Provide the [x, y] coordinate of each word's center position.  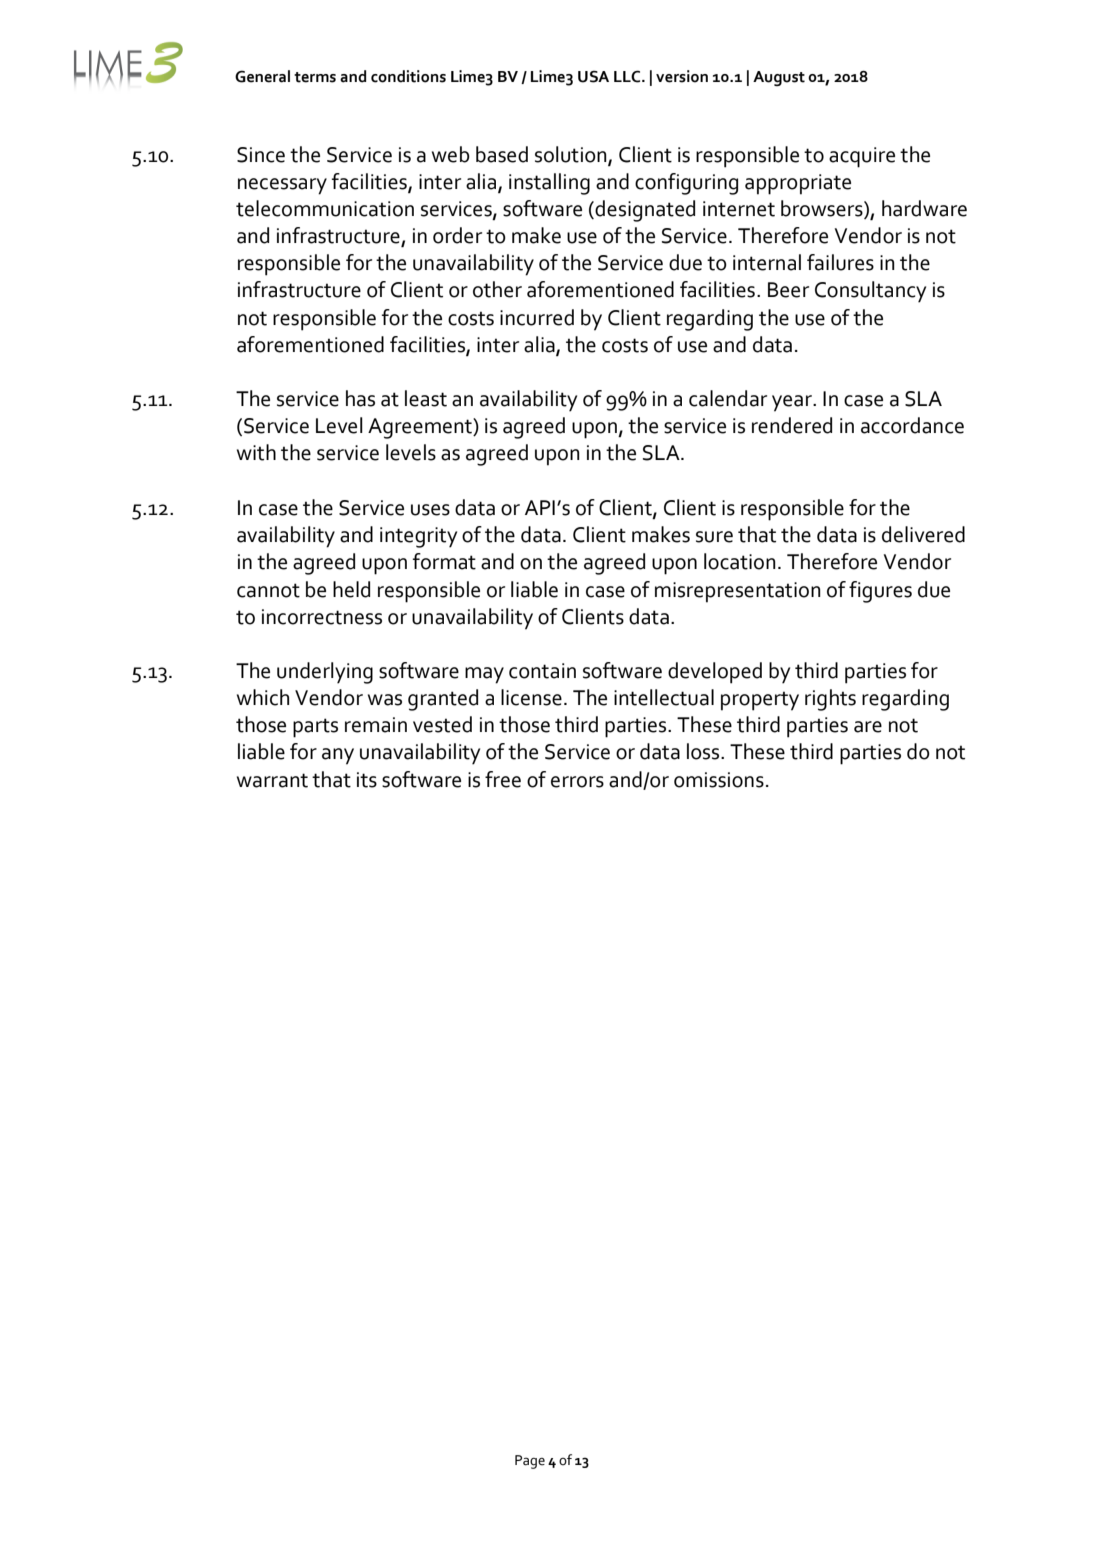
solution [572, 155]
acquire [862, 157]
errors [577, 782]
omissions [719, 780]
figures [880, 592]
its [367, 780]
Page [530, 1462]
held [351, 589]
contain [542, 671]
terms [315, 77]
